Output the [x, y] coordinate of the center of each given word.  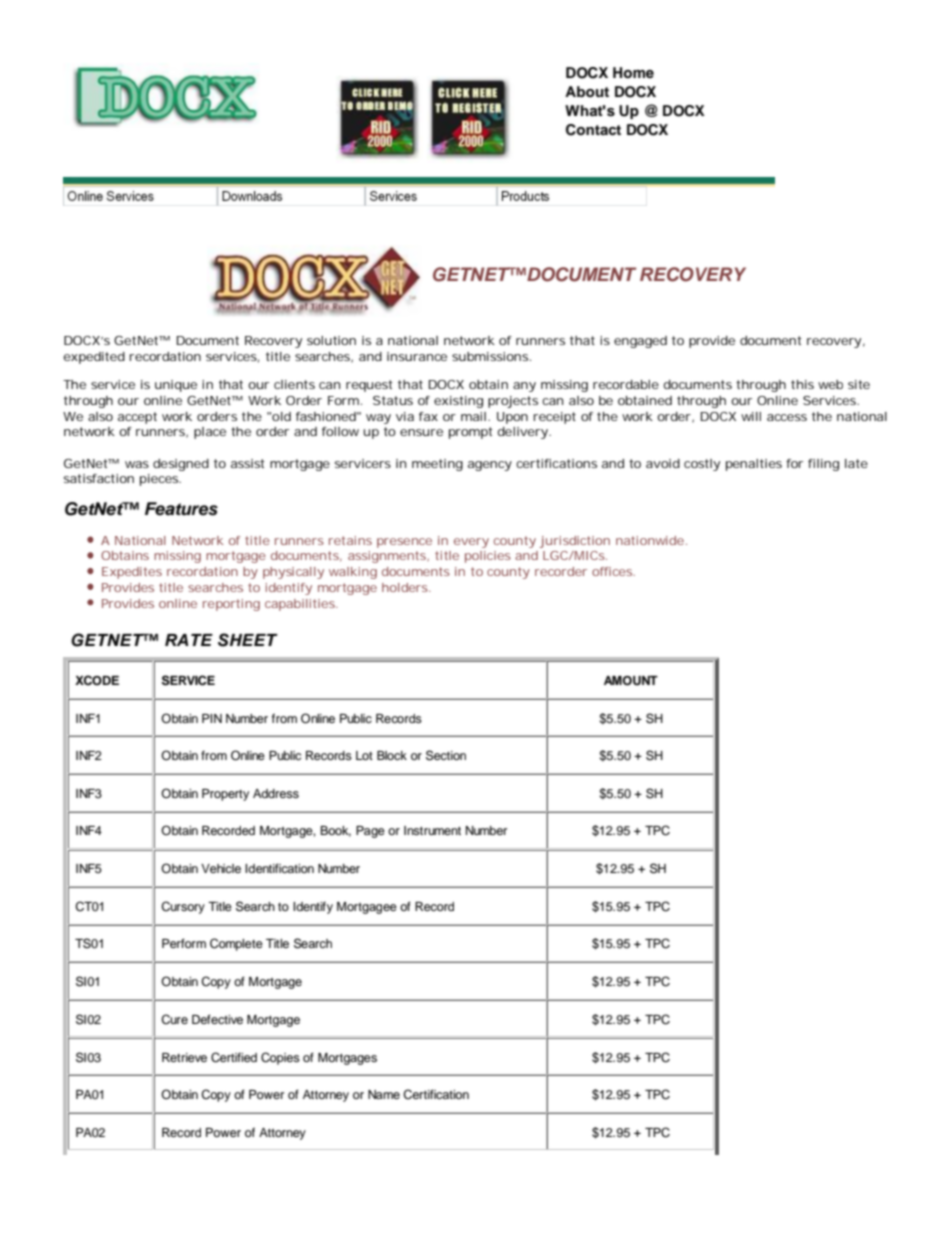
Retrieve [184, 1057]
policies [488, 557]
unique [176, 386]
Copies [280, 1058]
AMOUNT [631, 681]
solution [331, 340]
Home [633, 72]
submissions [491, 356]
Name [384, 1094]
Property [225, 795]
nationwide [650, 540]
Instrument [432, 830]
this [802, 384]
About [587, 91]
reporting [231, 605]
